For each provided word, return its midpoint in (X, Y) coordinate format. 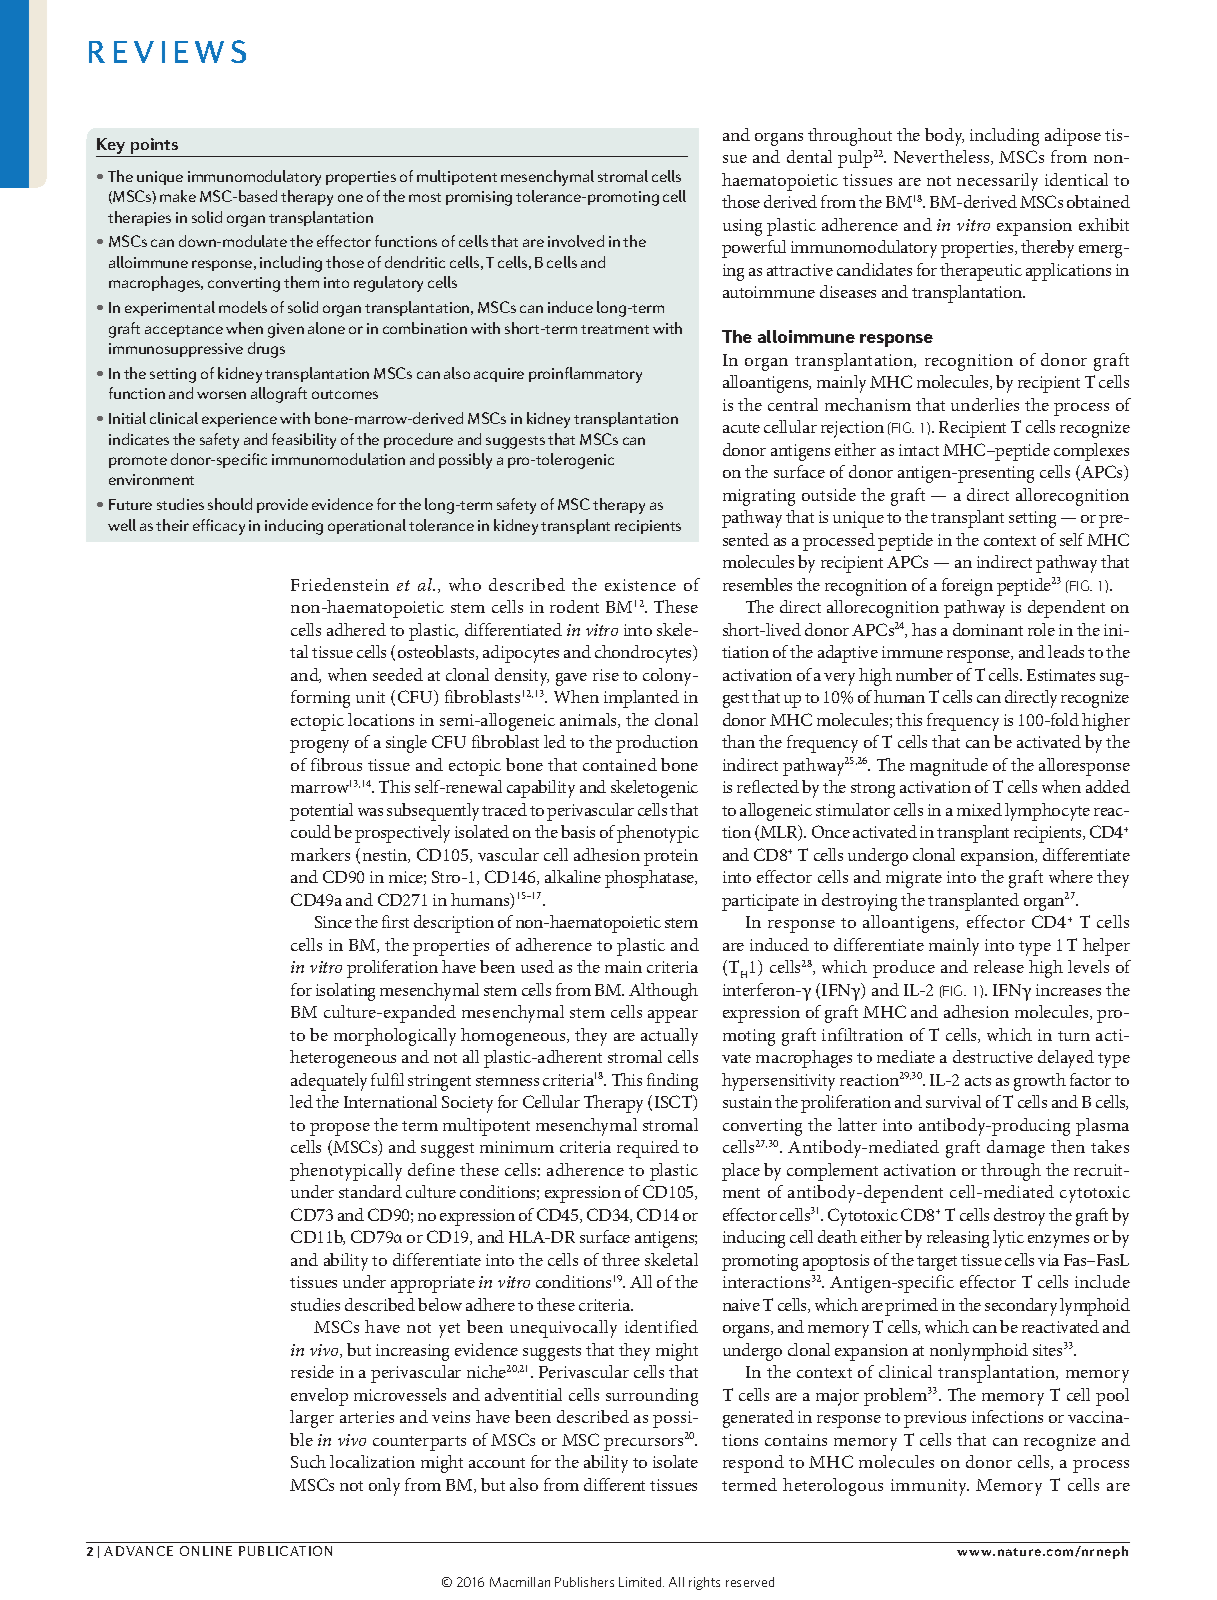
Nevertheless (943, 157)
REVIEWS (167, 51)
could (311, 831)
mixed (979, 809)
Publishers (584, 1582)
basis (578, 831)
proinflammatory (585, 375)
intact (919, 450)
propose (340, 1129)
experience (239, 420)
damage (1016, 1149)
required (648, 1149)
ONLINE (206, 1551)
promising (479, 198)
